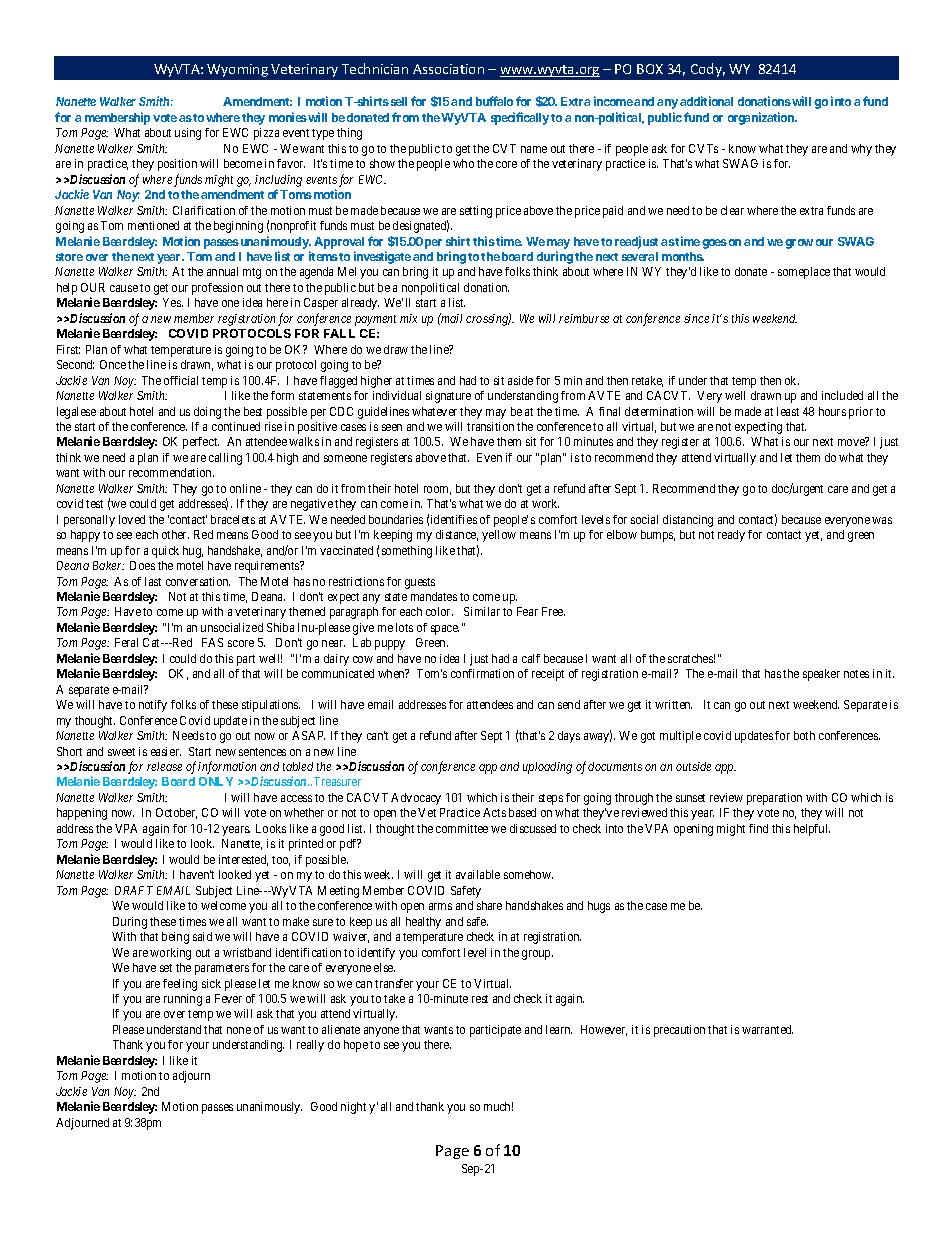  I want to click on why, so click(861, 150).
